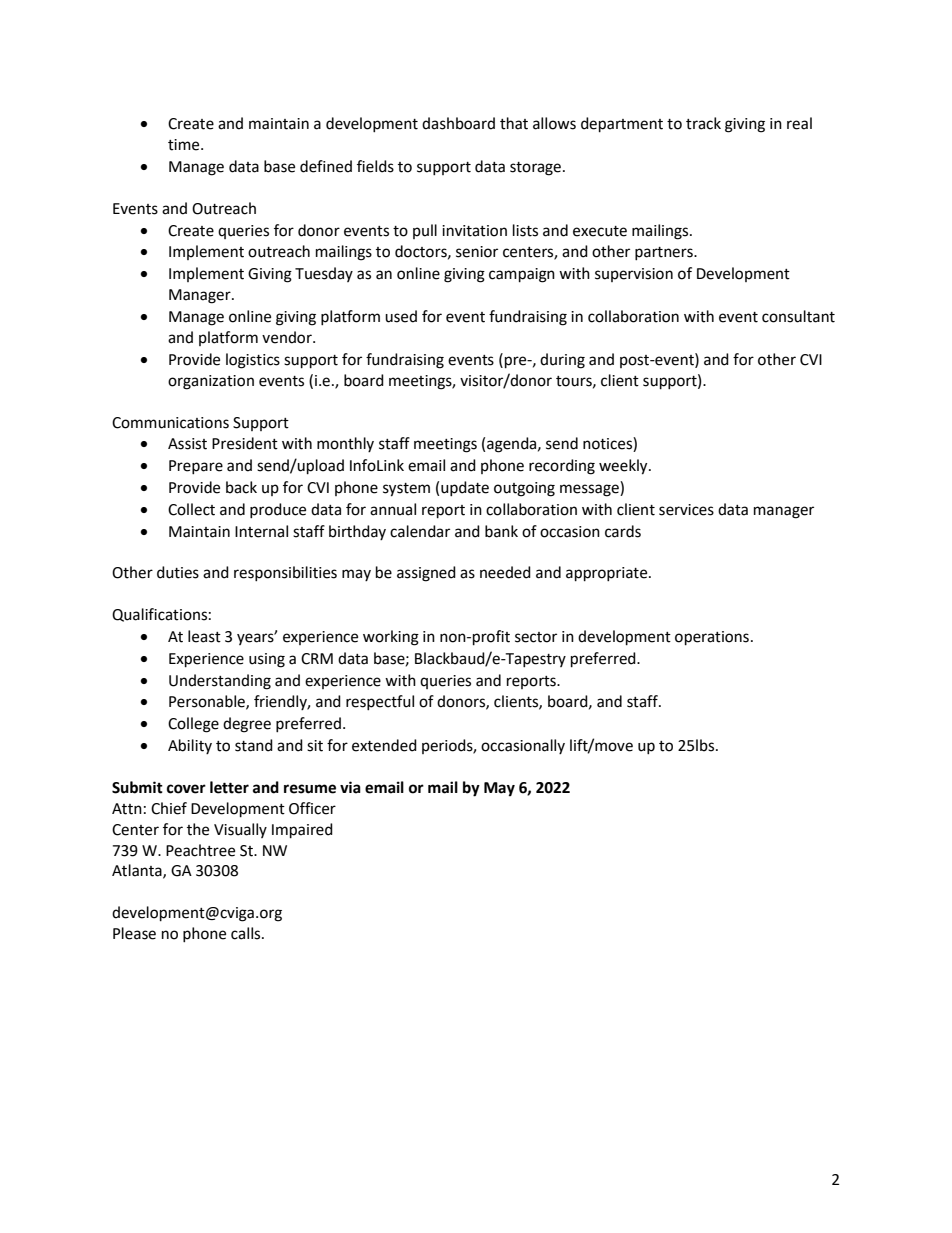 This document has height=1233, width=952. I want to click on calls, so click(247, 933).
